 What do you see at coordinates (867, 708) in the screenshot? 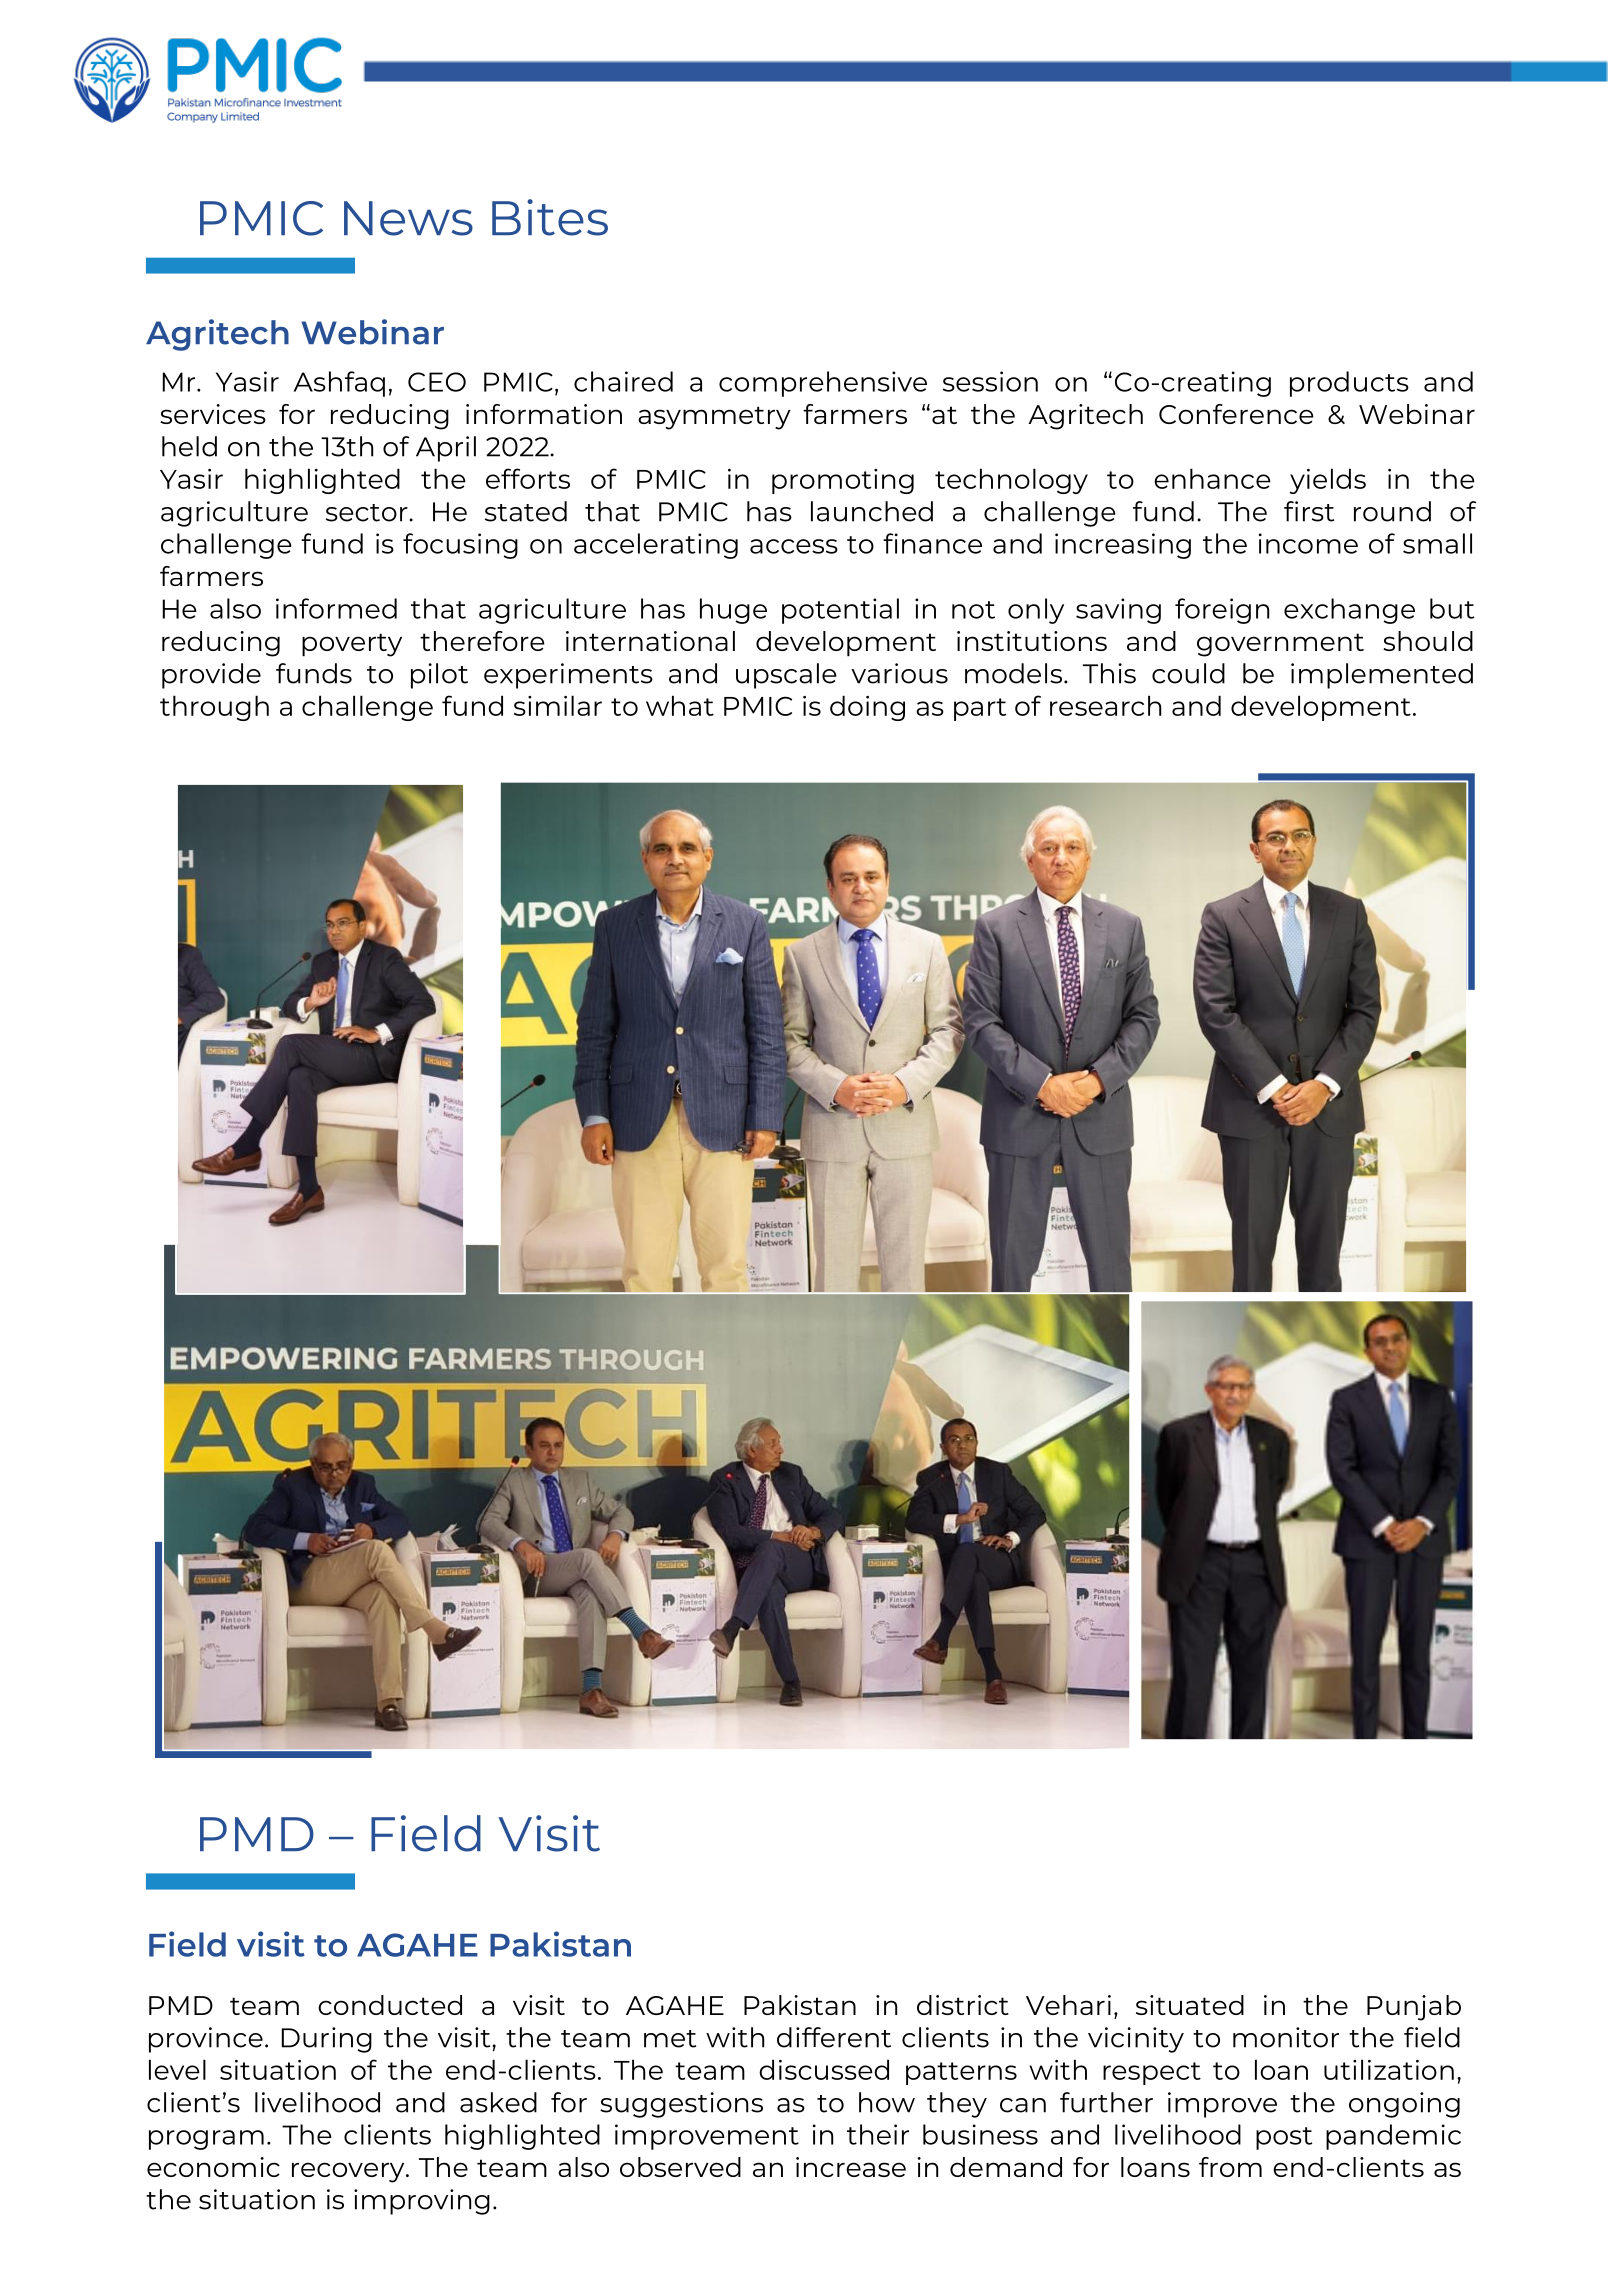
I see `doing` at bounding box center [867, 708].
